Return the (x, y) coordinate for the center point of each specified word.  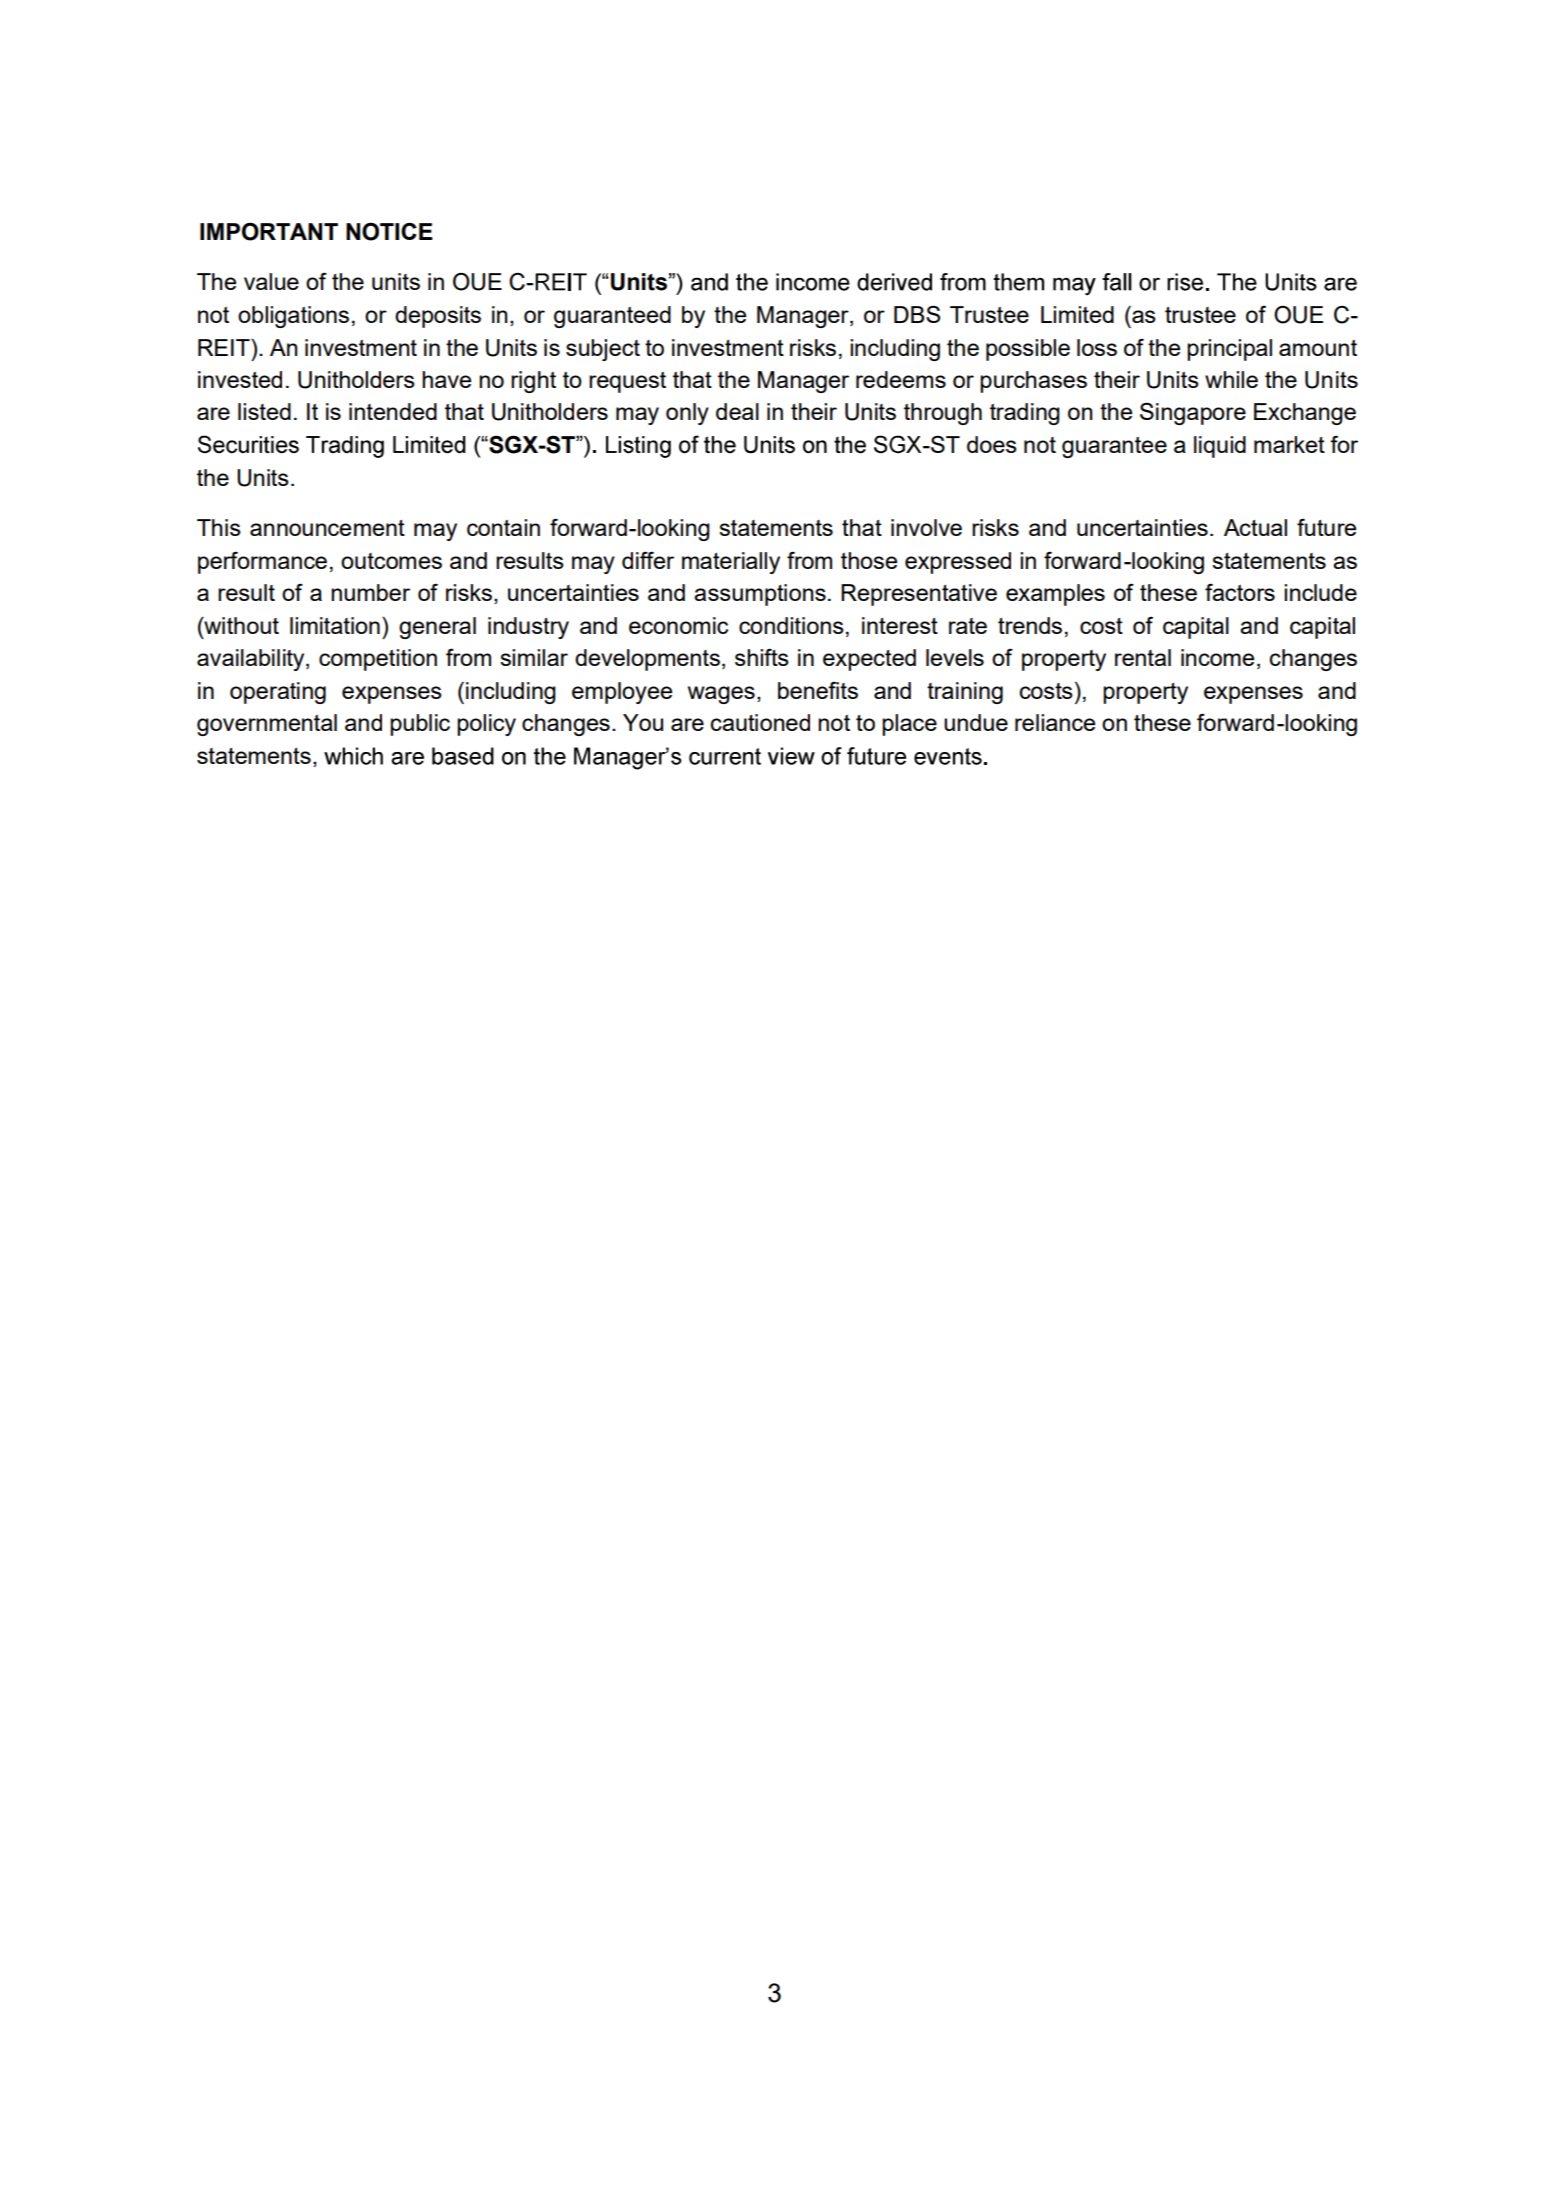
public (420, 725)
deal (737, 411)
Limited (1077, 314)
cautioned (760, 722)
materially (731, 563)
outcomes (391, 561)
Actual (1255, 527)
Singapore (1193, 414)
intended (393, 411)
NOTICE (389, 231)
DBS (917, 314)
